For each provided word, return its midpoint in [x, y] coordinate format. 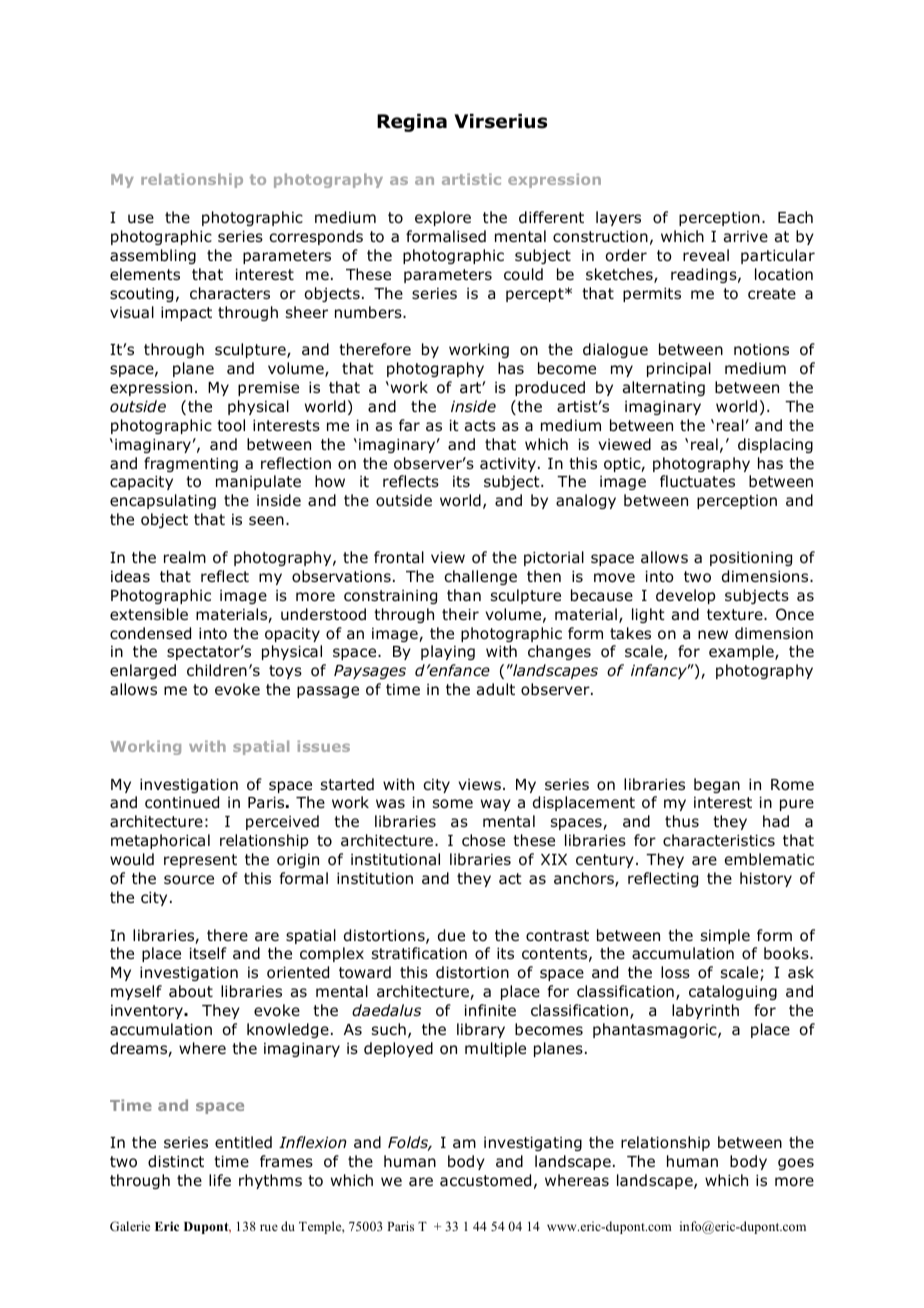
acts [480, 426]
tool [231, 425]
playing [448, 652]
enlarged [143, 671]
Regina [412, 123]
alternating [664, 388]
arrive [746, 237]
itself [208, 953]
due [451, 935]
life [220, 1180]
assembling [153, 256]
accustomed [485, 1180]
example [742, 652]
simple [725, 936]
